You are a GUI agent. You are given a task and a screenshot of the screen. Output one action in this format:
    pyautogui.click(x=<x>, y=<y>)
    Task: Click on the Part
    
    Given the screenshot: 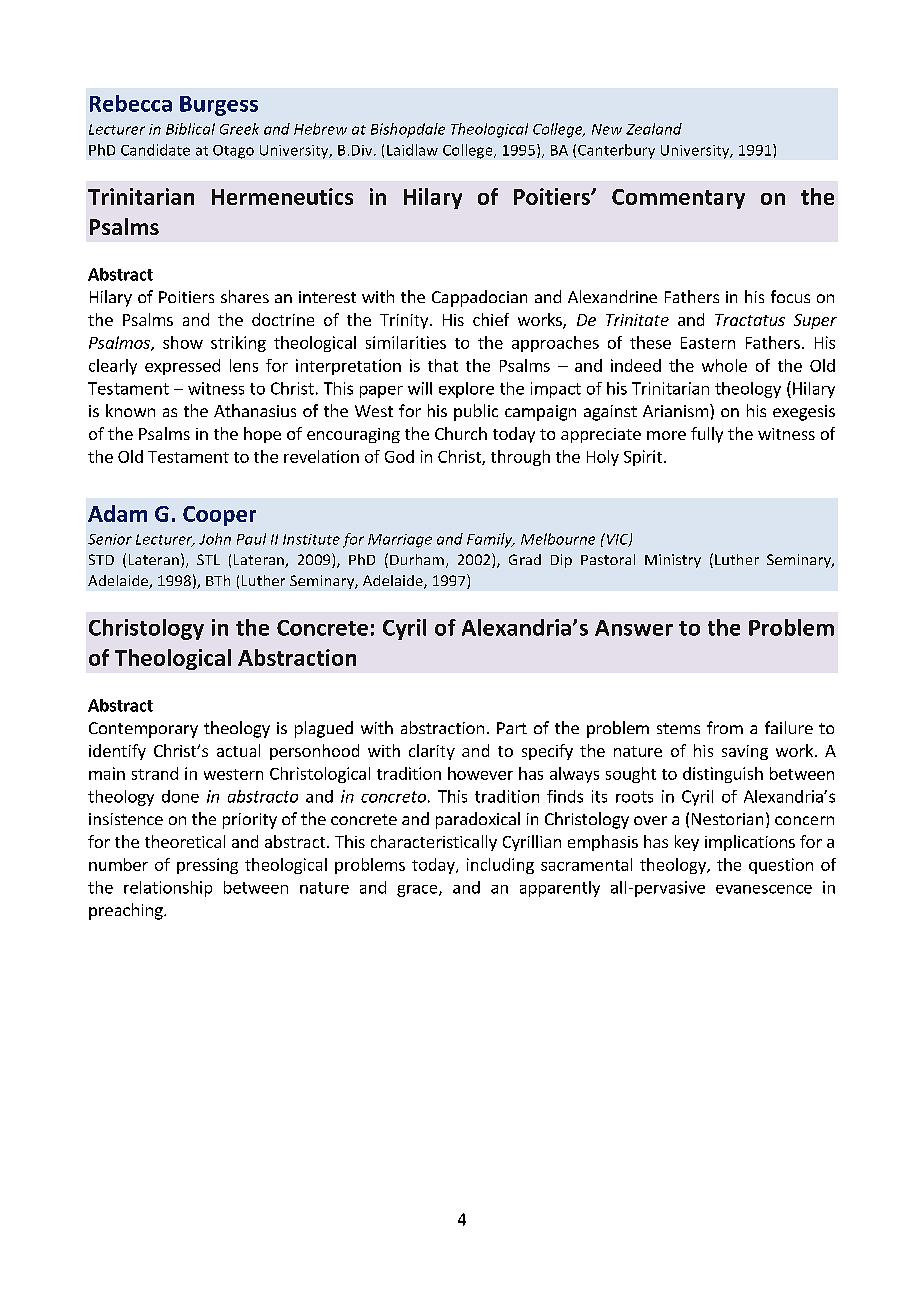 What is the action you would take?
    pyautogui.click(x=512, y=728)
